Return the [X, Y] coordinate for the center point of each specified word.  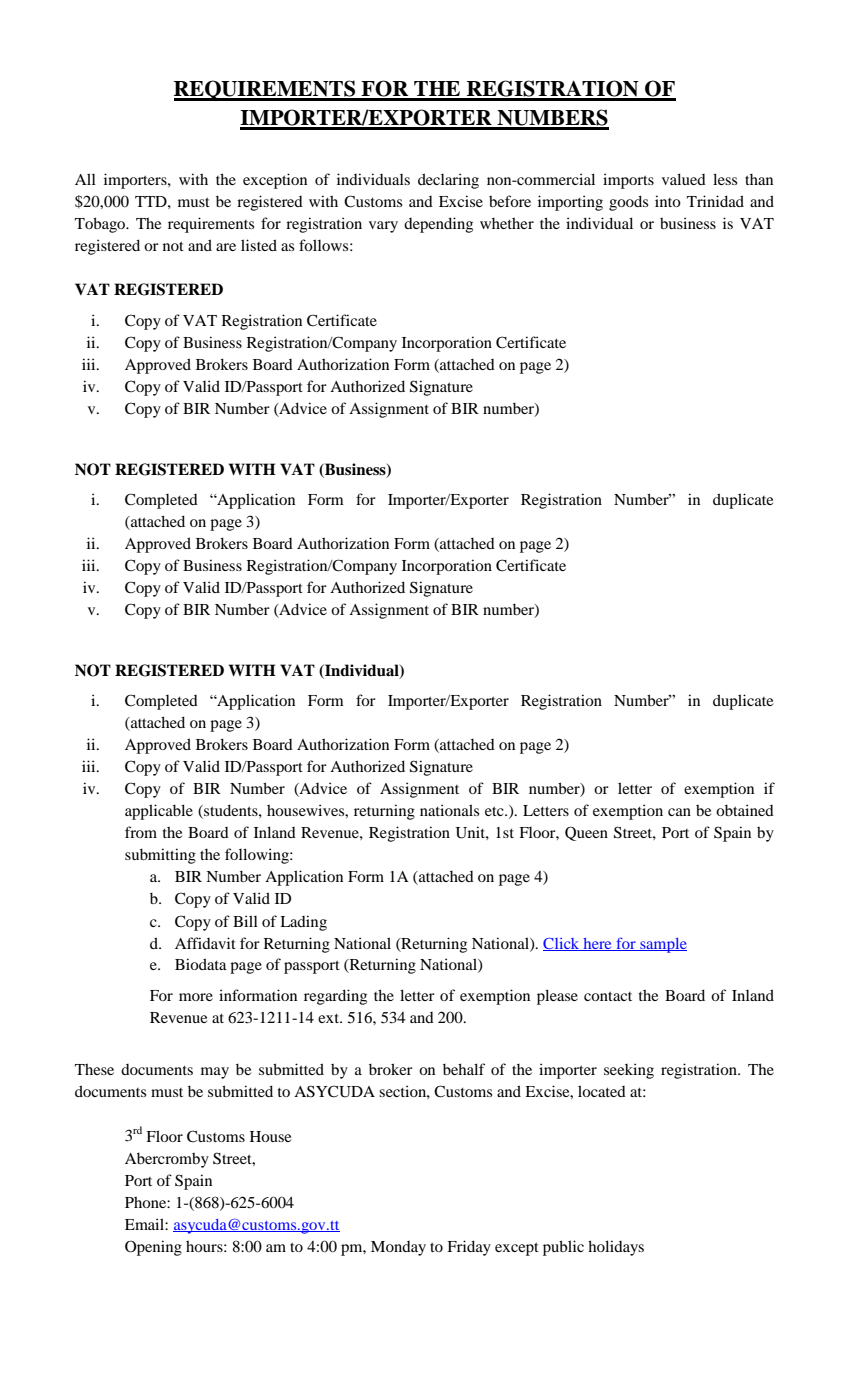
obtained [745, 810]
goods [628, 203]
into [668, 201]
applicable [159, 812]
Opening [153, 1248]
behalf [464, 1069]
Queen [586, 833]
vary [383, 227]
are [226, 247]
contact [608, 996]
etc [495, 811]
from [141, 832]
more [196, 997]
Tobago [101, 225]
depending [438, 225]
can [679, 812]
